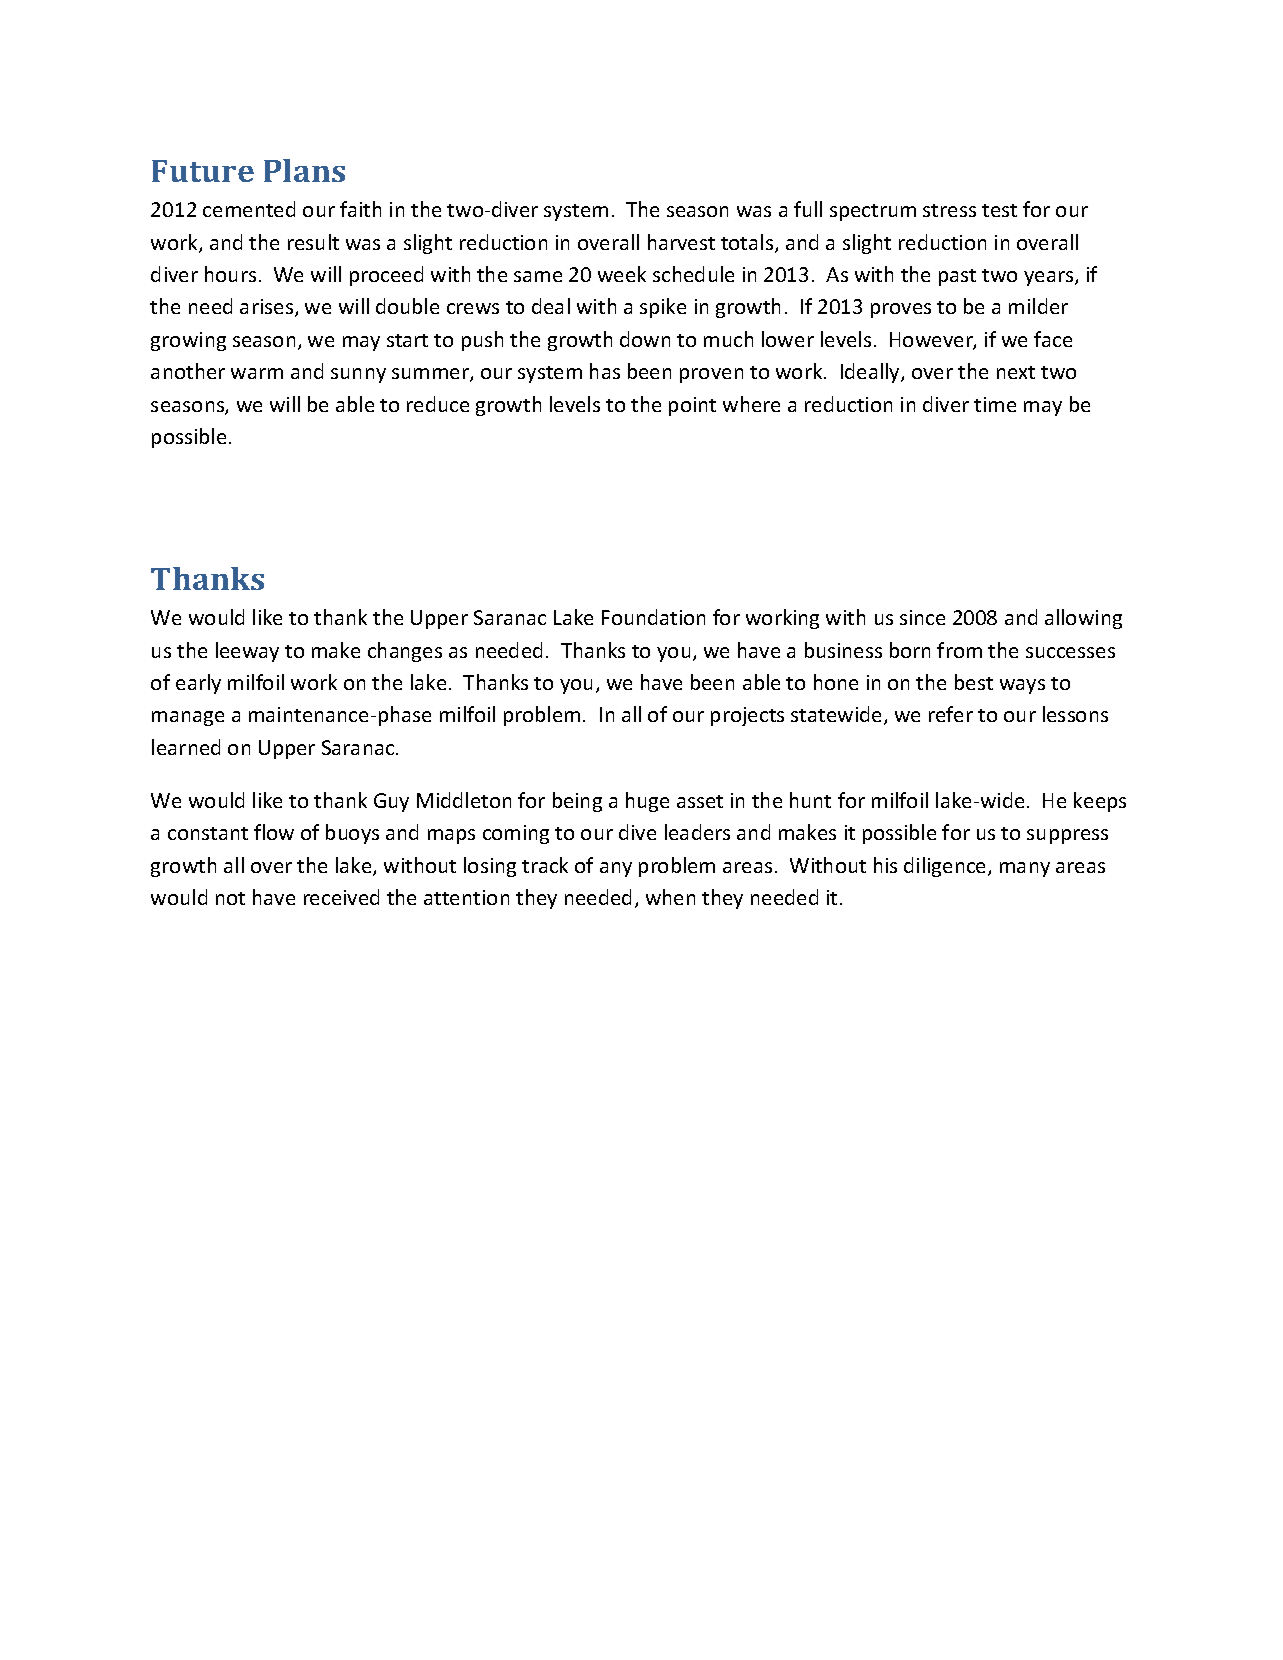 This page has height=1660, width=1283. Describe the element at coordinates (653, 617) in the page. I see `Foundation` at that location.
